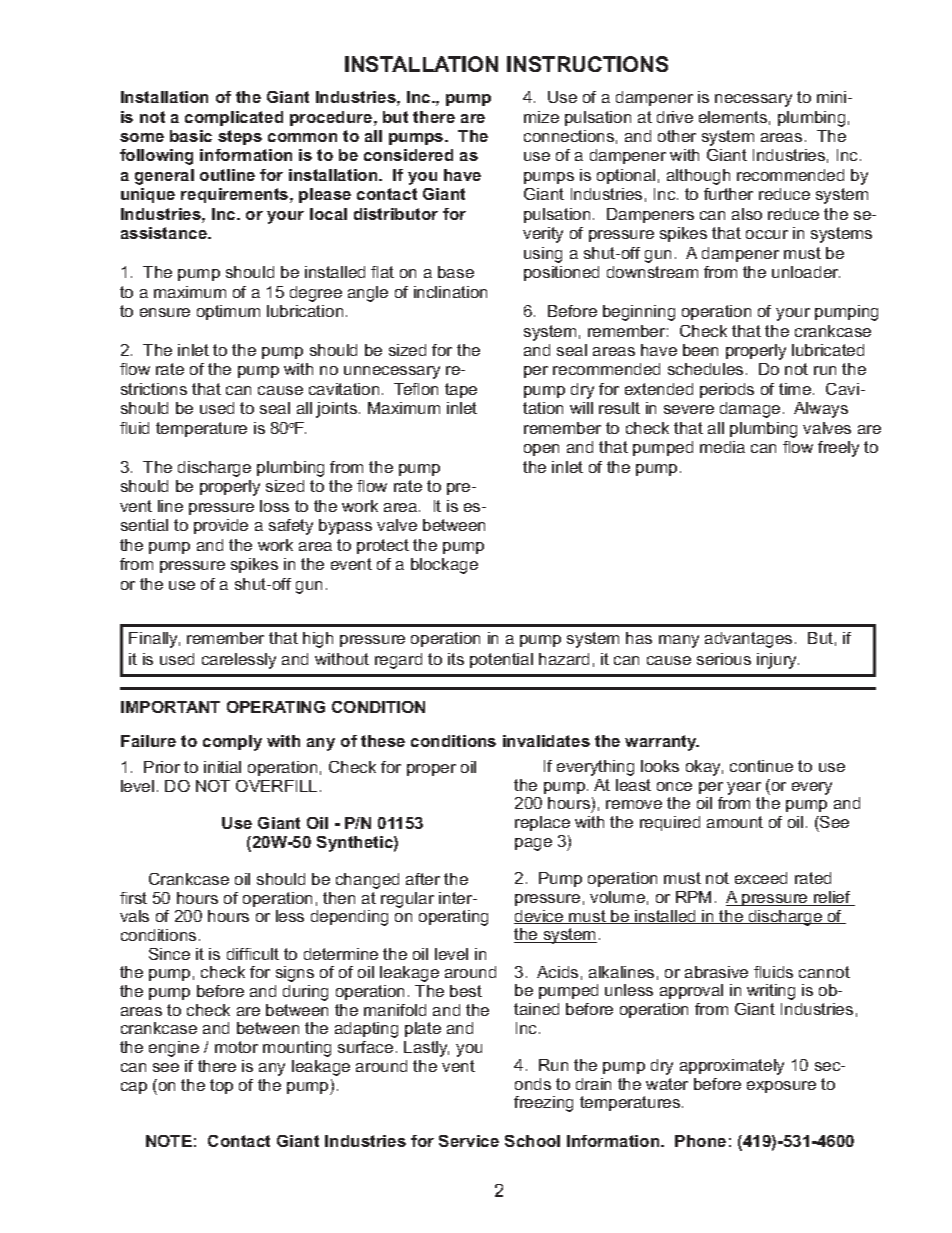  I want to click on top, so click(221, 1086).
